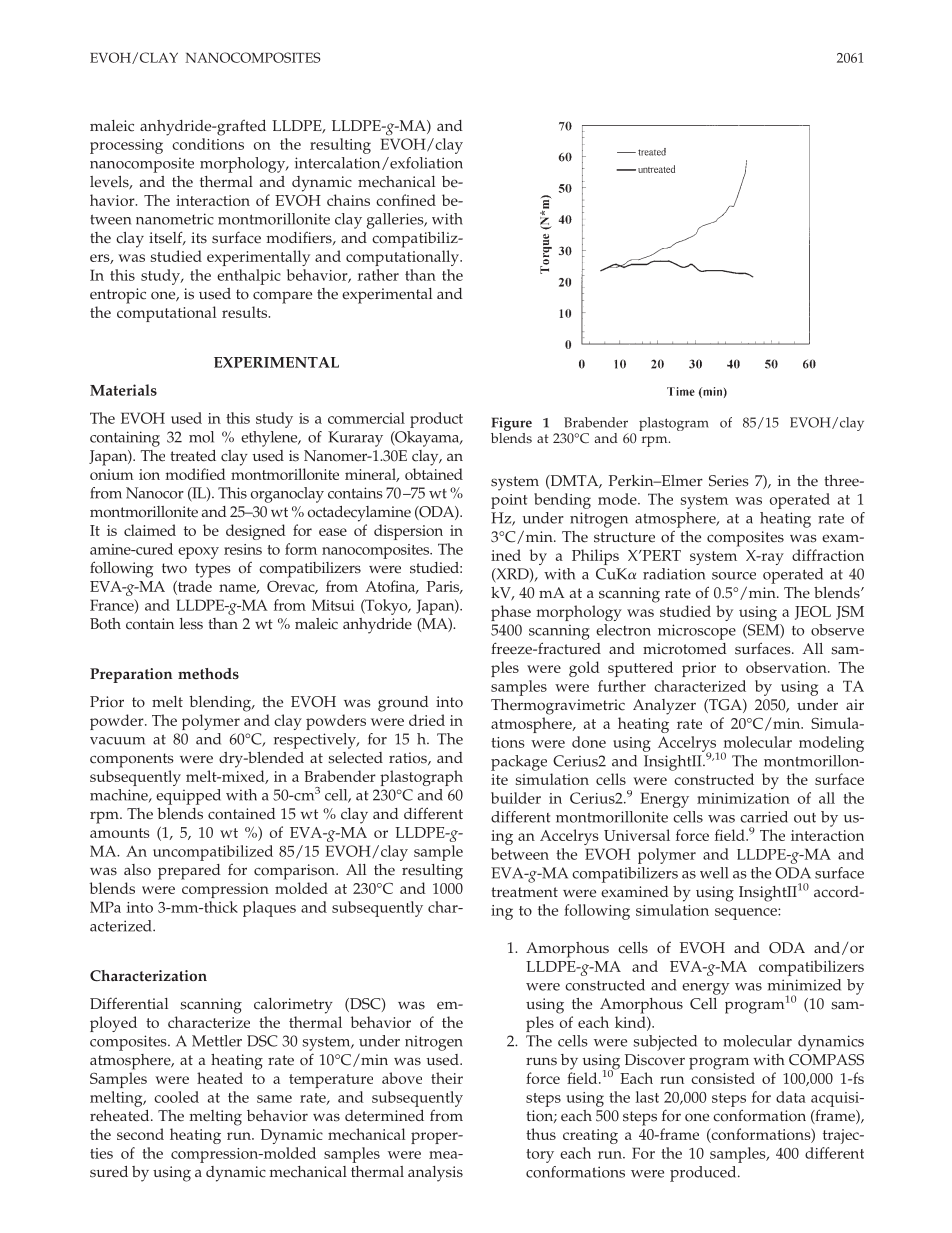  What do you see at coordinates (837, 630) in the screenshot?
I see `observe` at bounding box center [837, 630].
